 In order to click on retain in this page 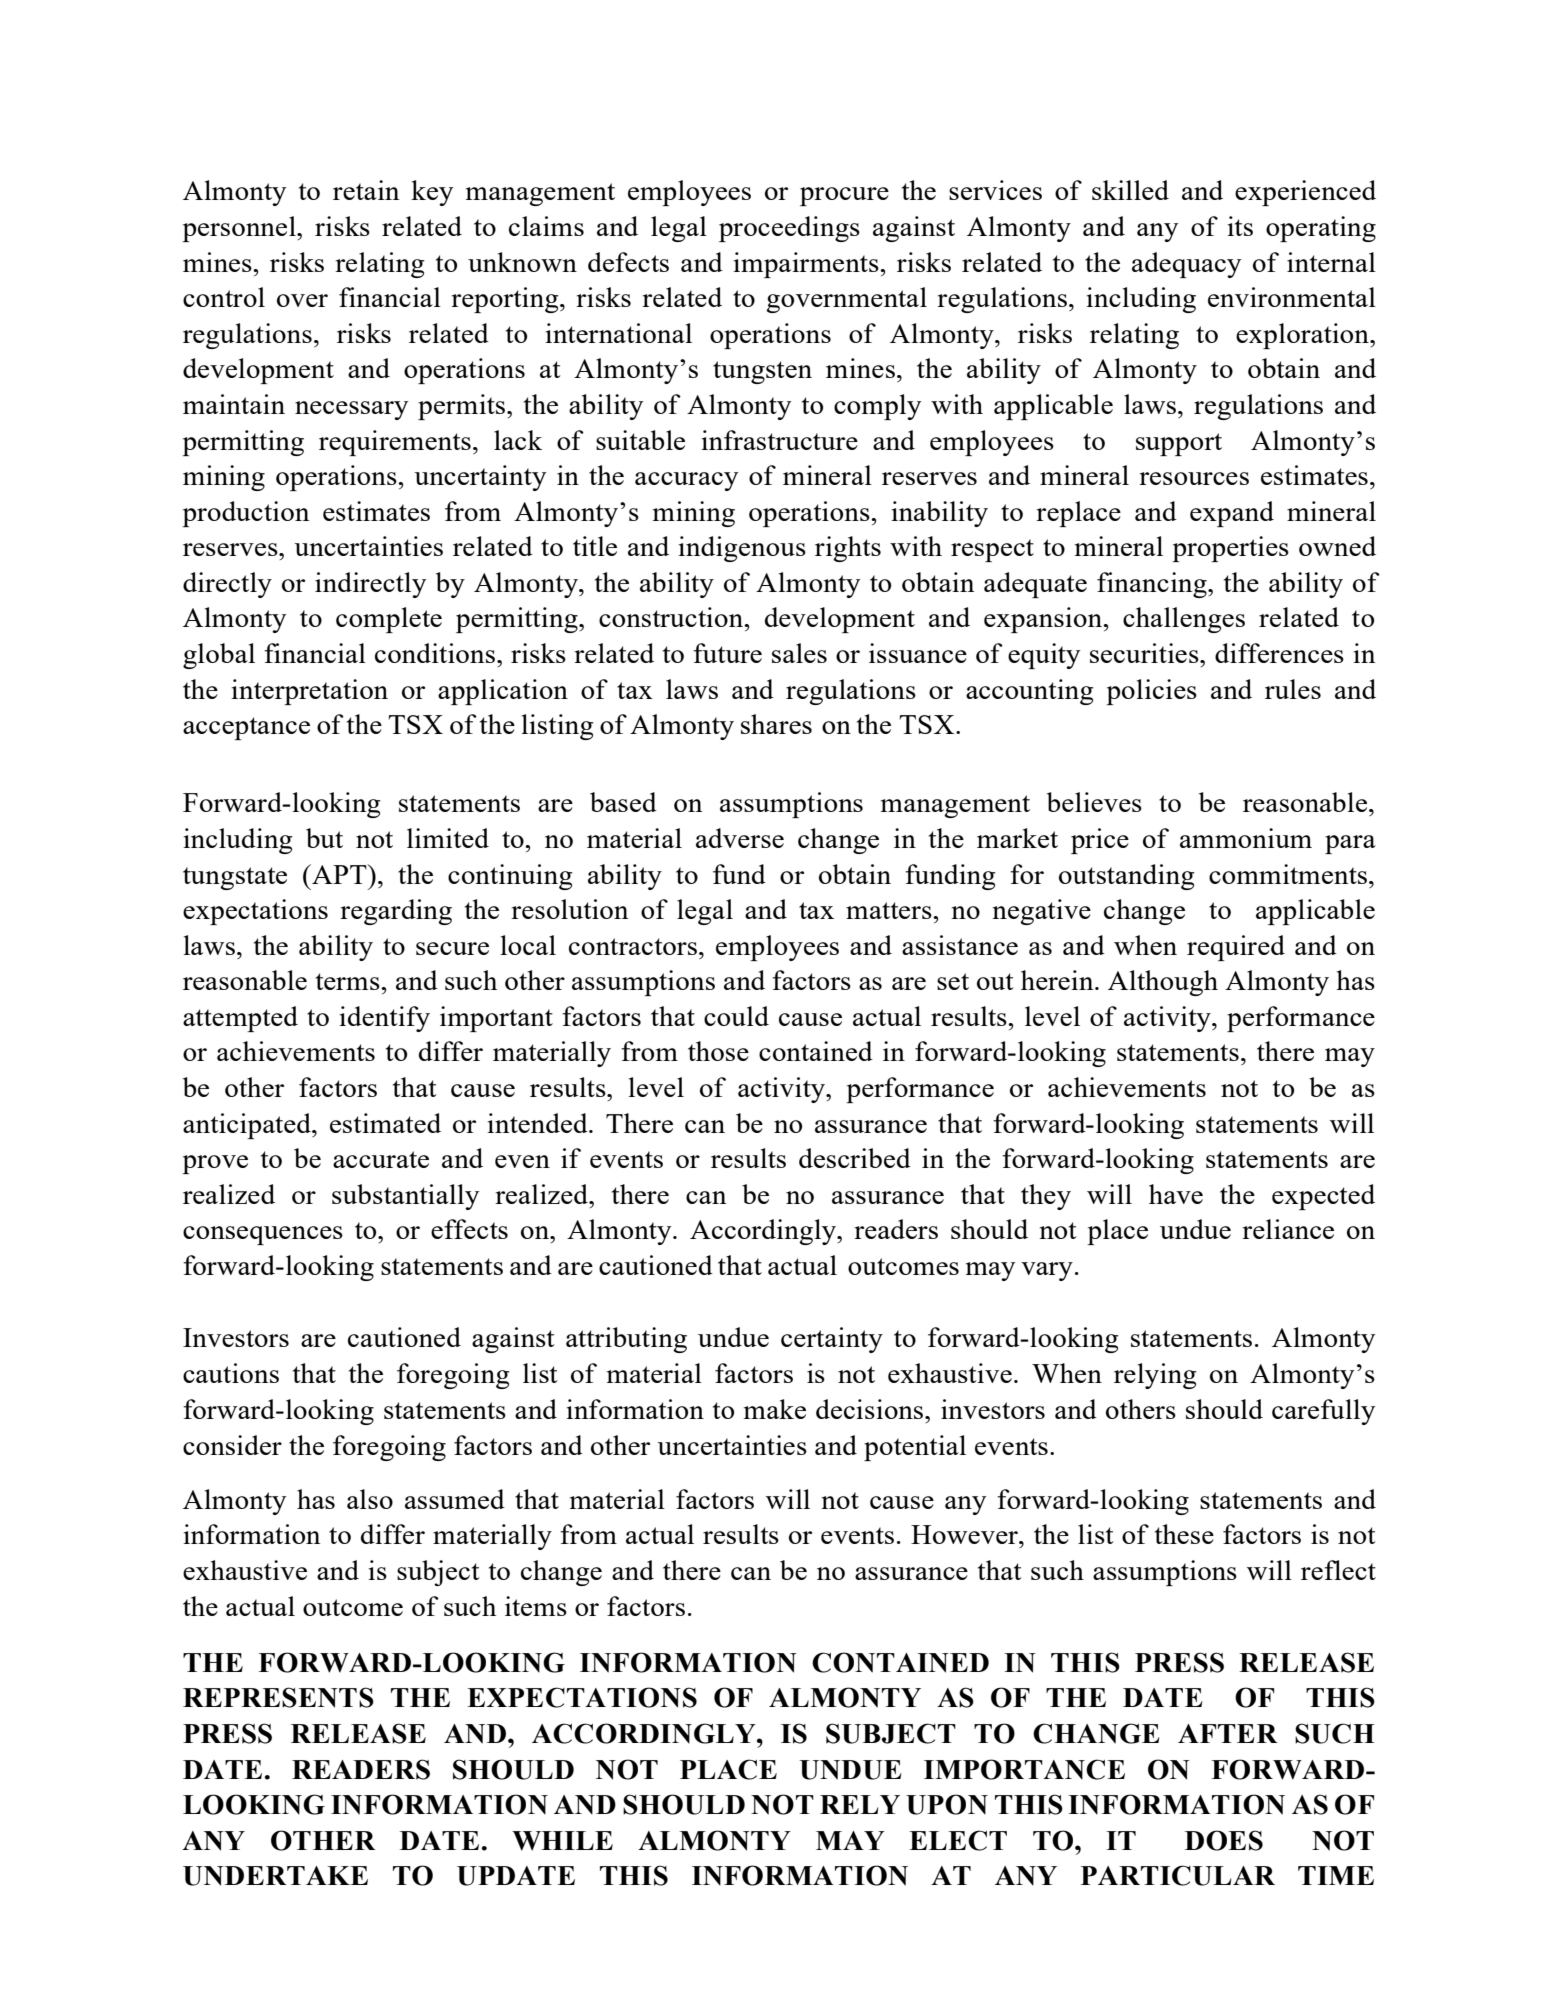, I will do `click(366, 190)`.
